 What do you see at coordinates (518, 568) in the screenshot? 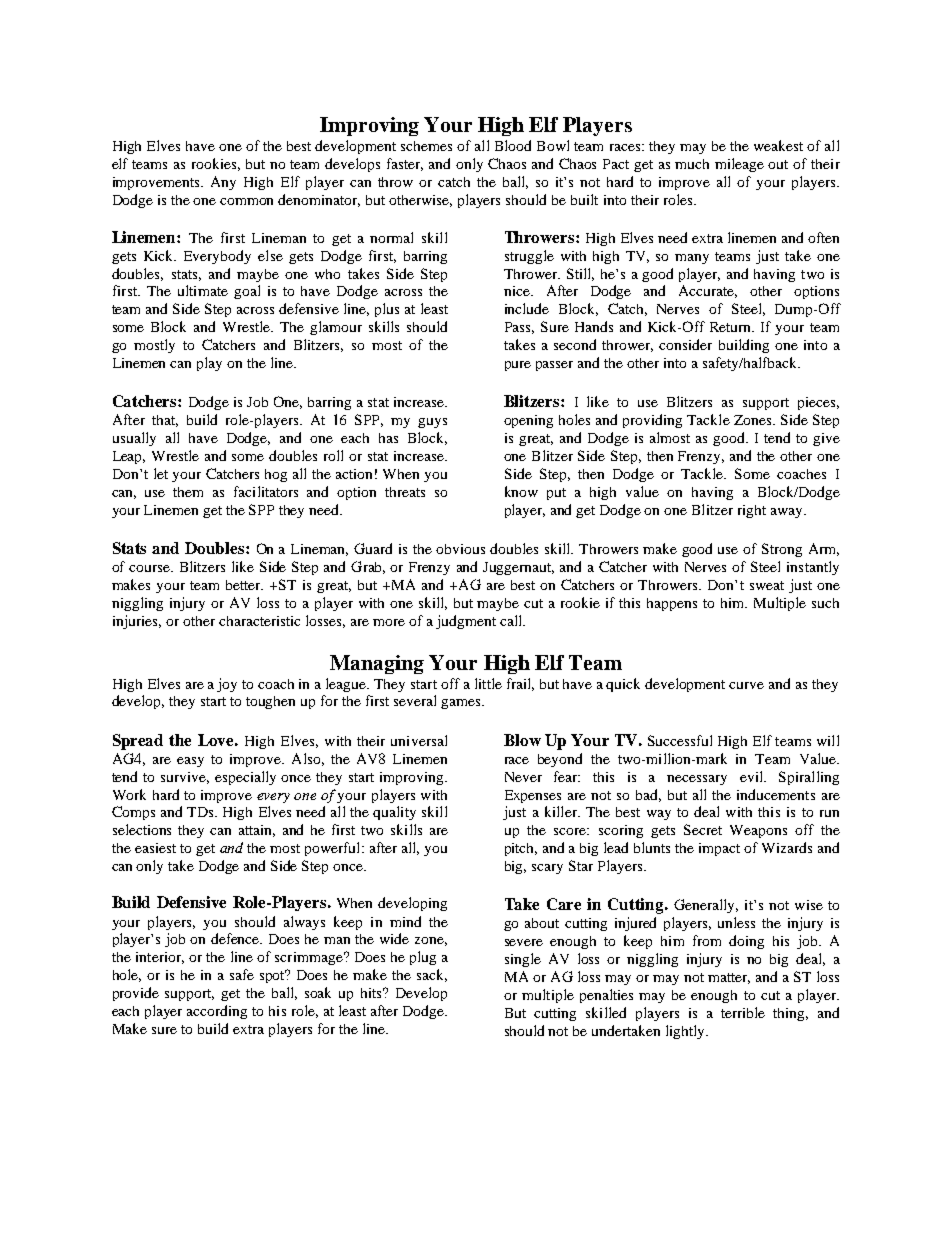
I see `Juggernaut` at bounding box center [518, 568].
